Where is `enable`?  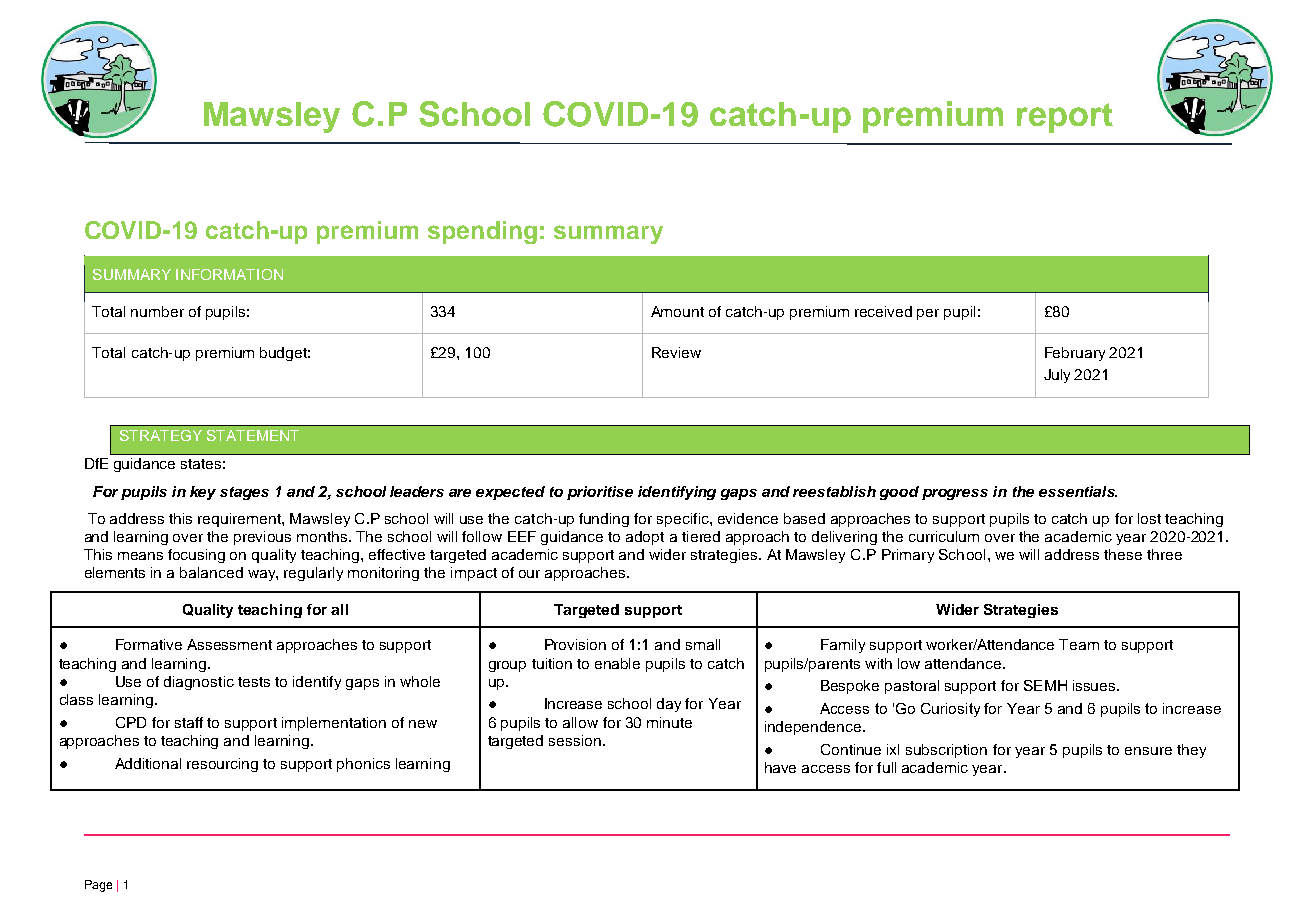
enable is located at coordinates (617, 663).
